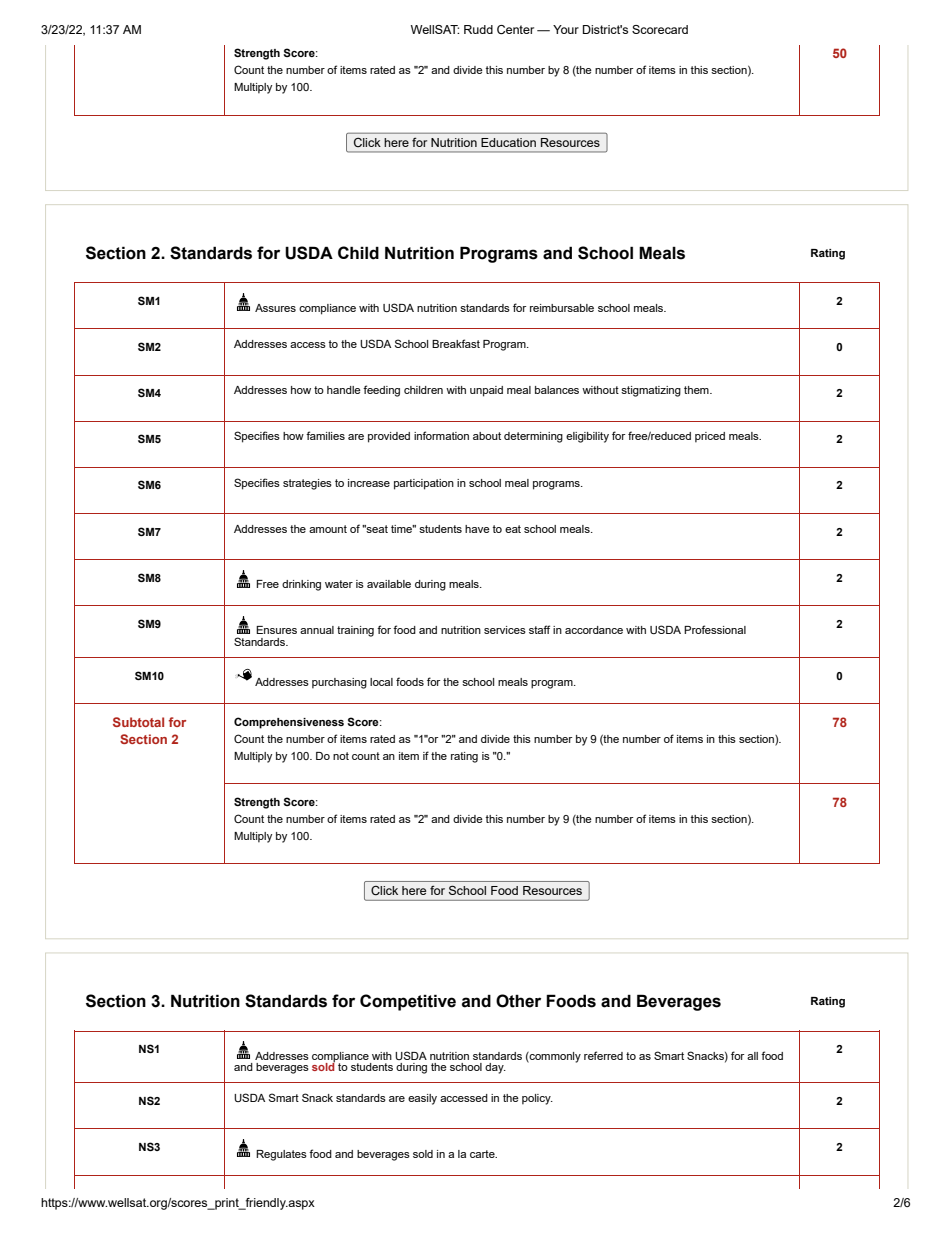 This document has width=952, height=1233. I want to click on Center, so click(515, 29).
